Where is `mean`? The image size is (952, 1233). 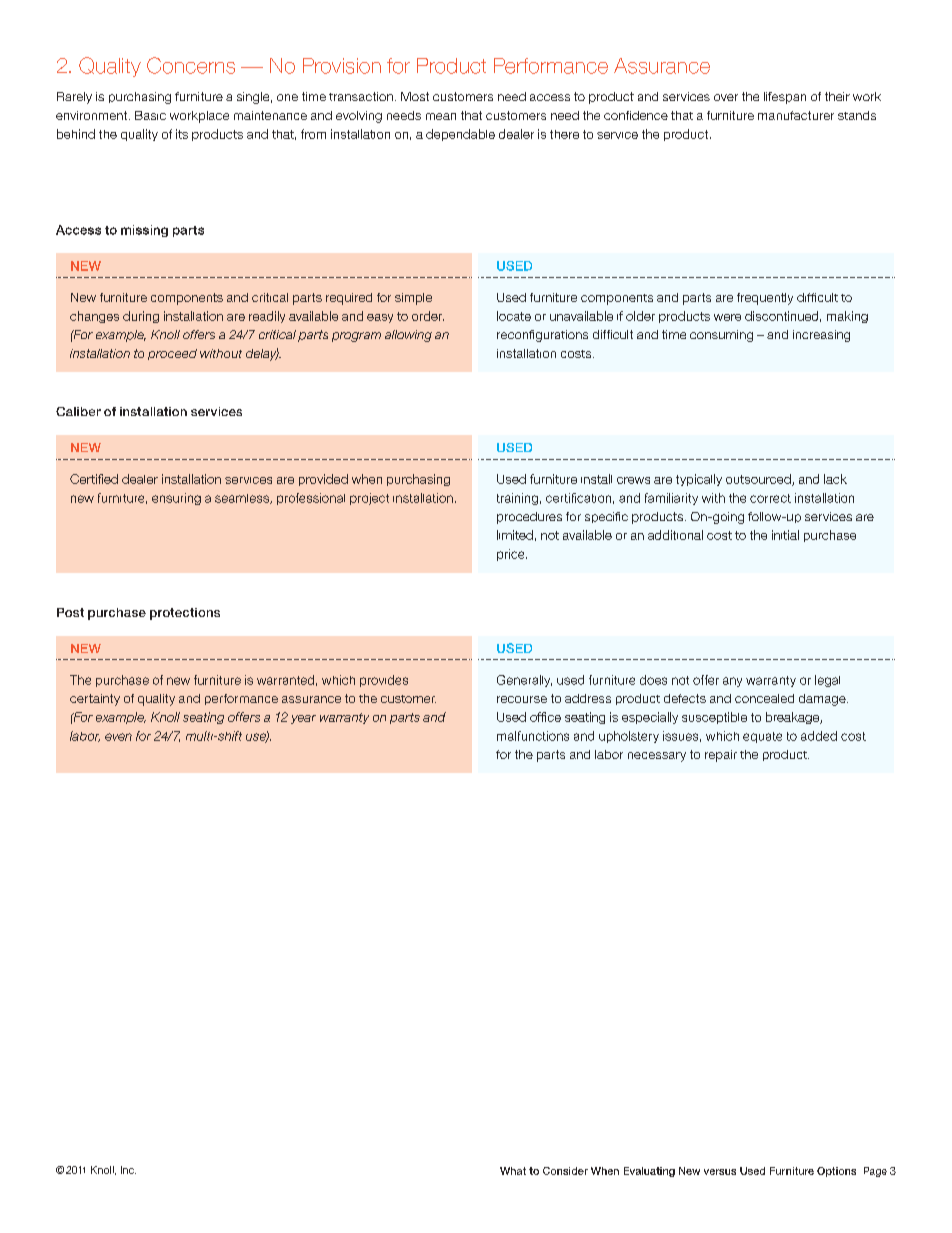 mean is located at coordinates (441, 116).
